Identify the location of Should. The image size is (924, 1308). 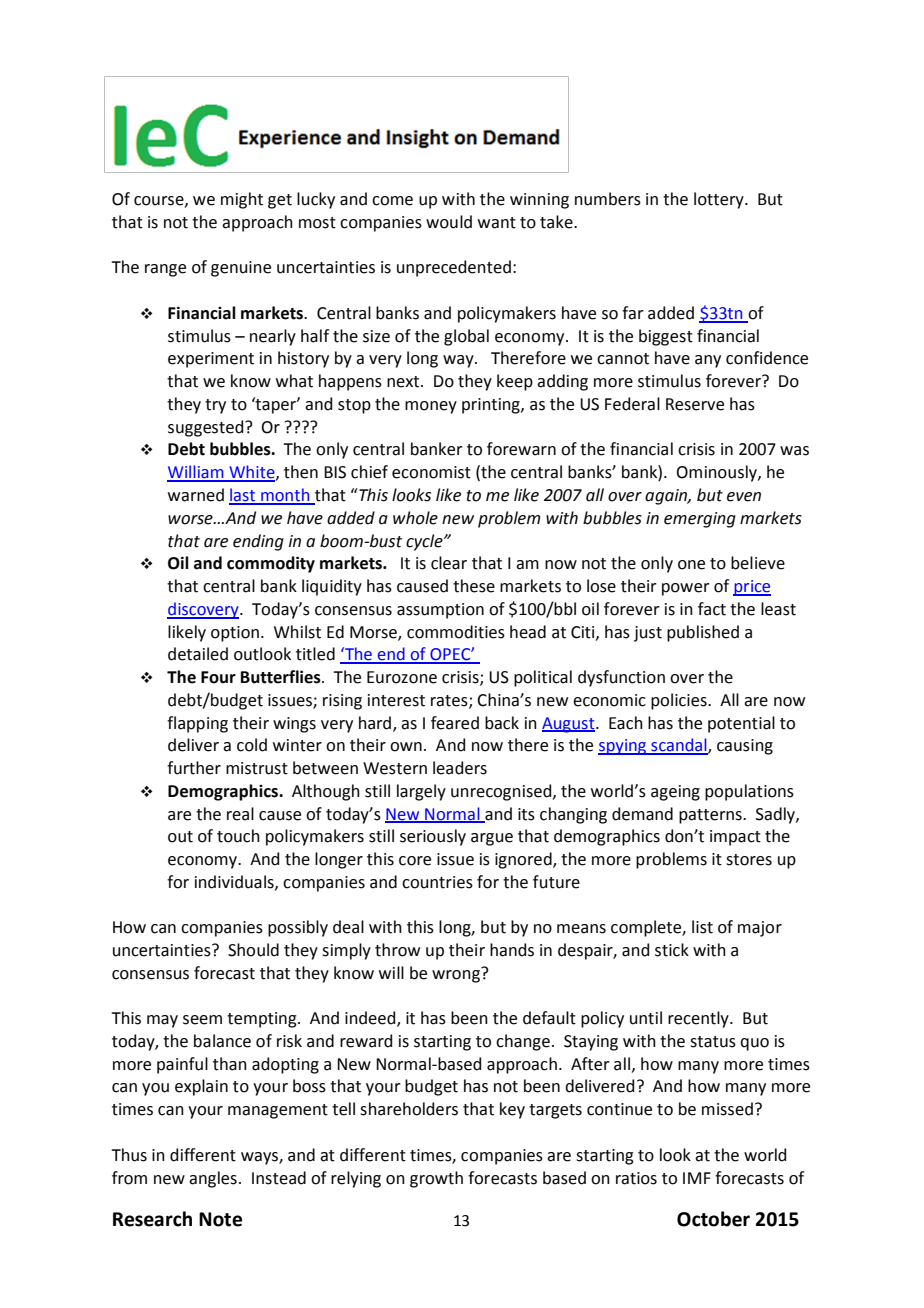
(253, 950).
